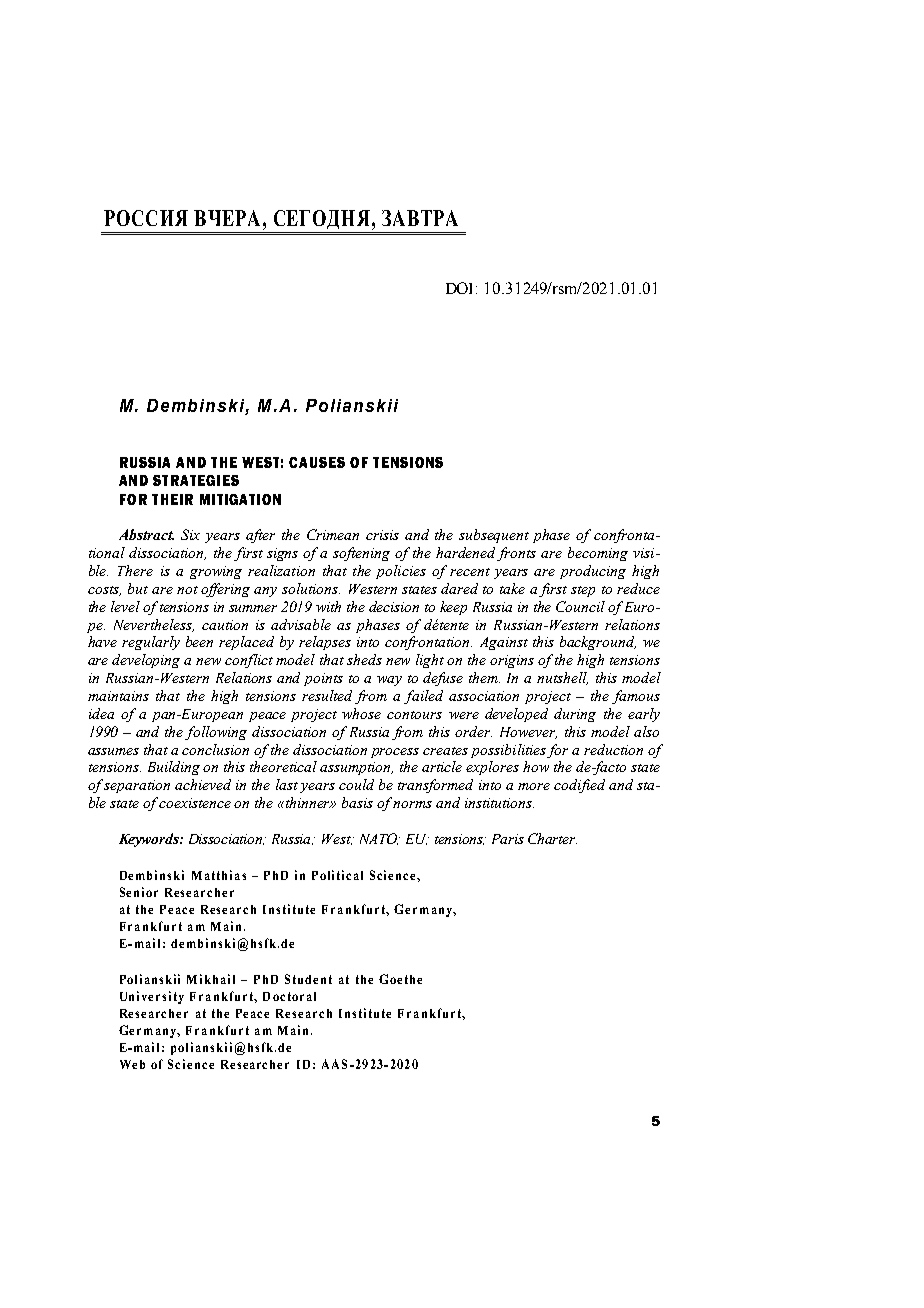  What do you see at coordinates (146, 534) in the page?
I see `Abstract` at bounding box center [146, 534].
